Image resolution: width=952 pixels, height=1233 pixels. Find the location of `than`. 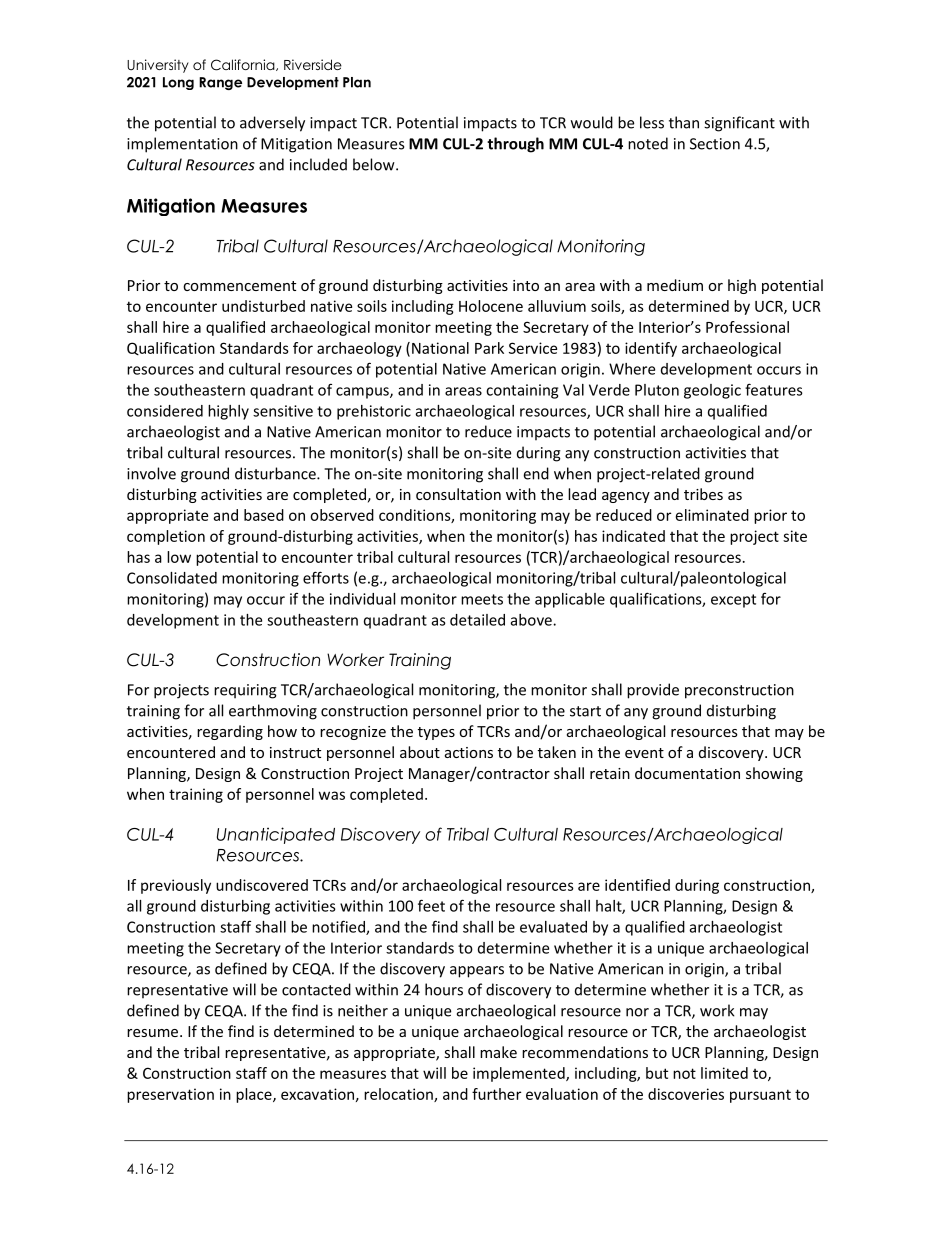

than is located at coordinates (684, 122).
